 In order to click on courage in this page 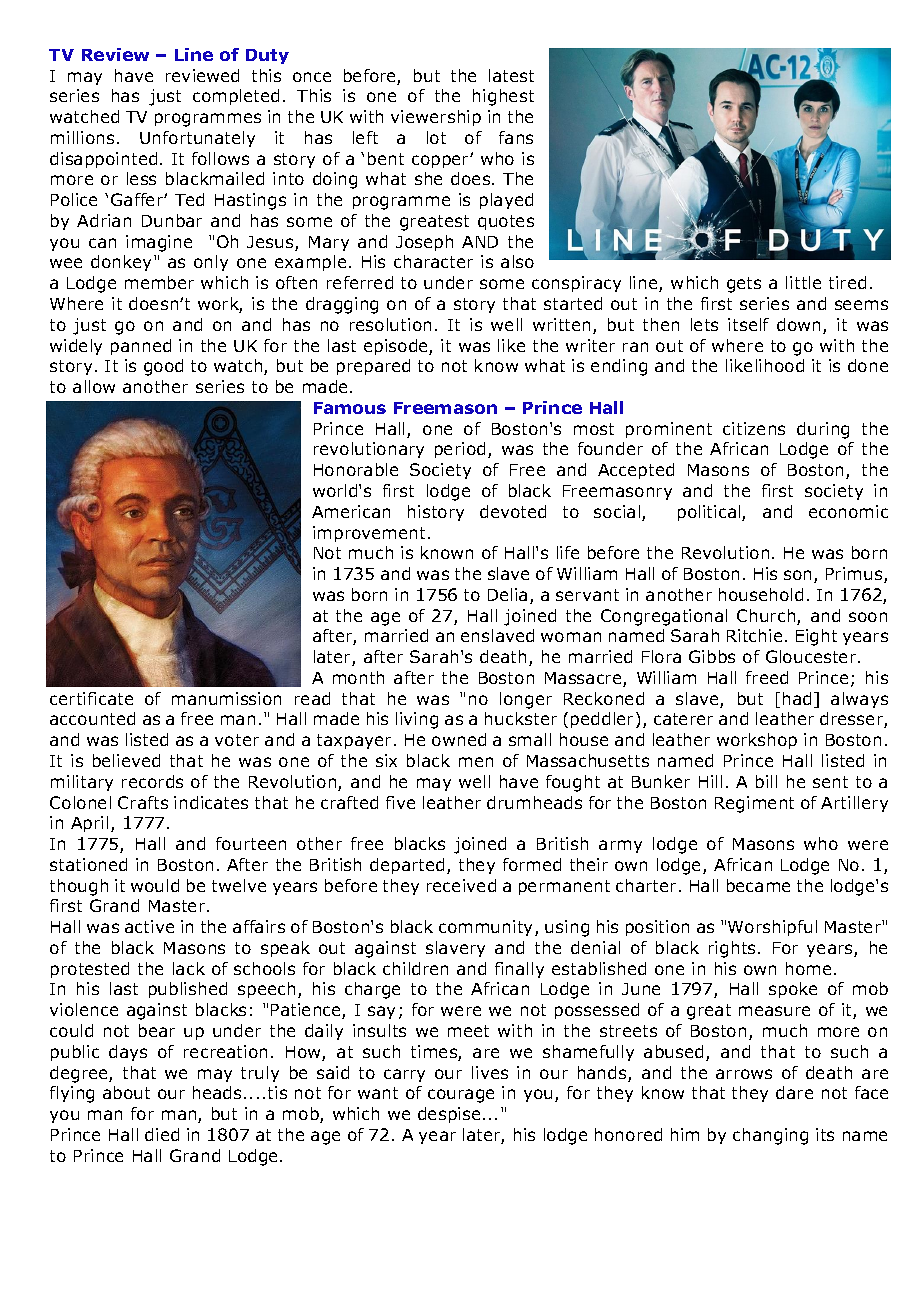, I will do `click(461, 1096)`.
